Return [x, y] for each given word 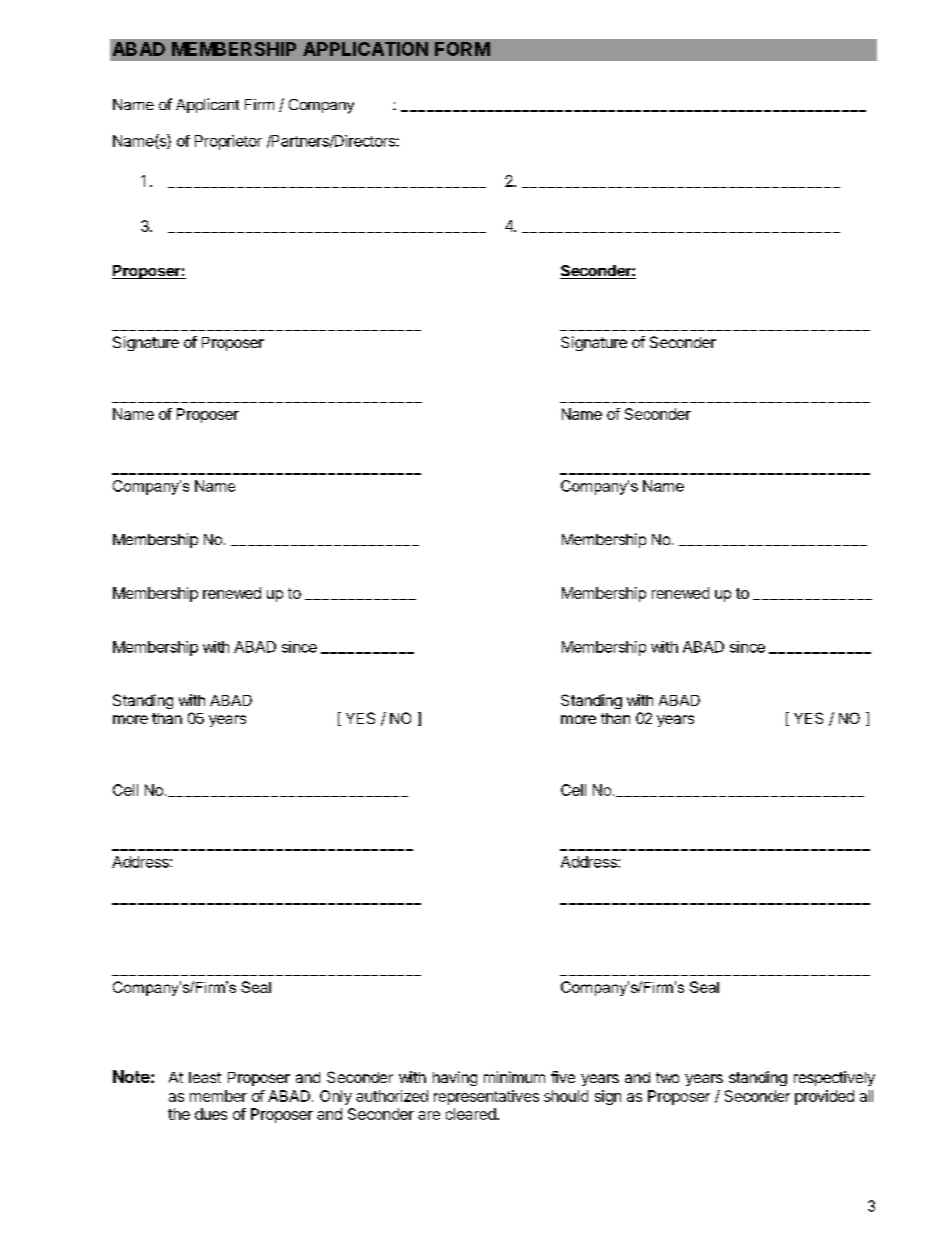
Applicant [207, 105]
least [205, 1077]
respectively [834, 1078]
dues [211, 1114]
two [667, 1077]
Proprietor [228, 142]
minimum [514, 1077]
